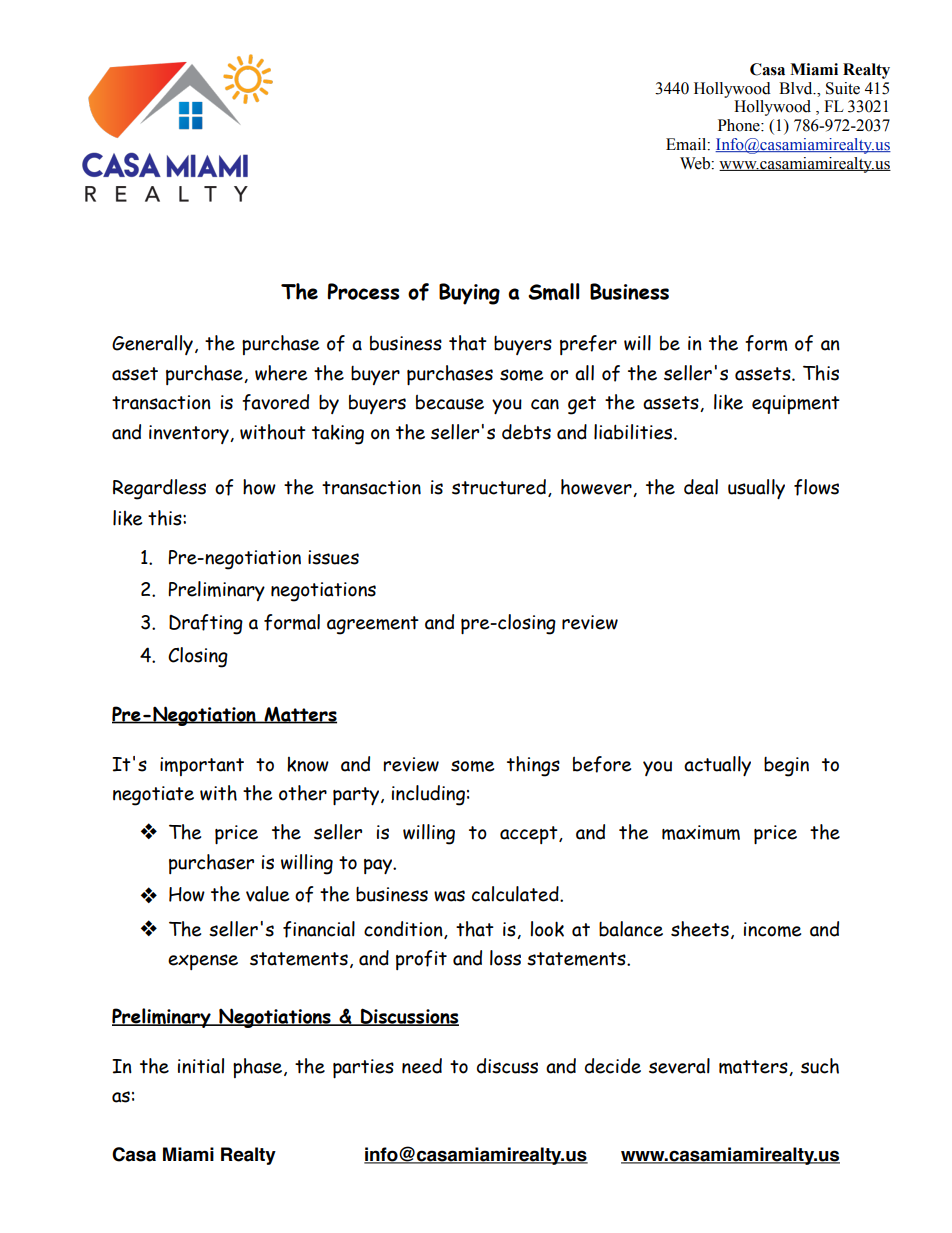  I want to click on value, so click(267, 894).
